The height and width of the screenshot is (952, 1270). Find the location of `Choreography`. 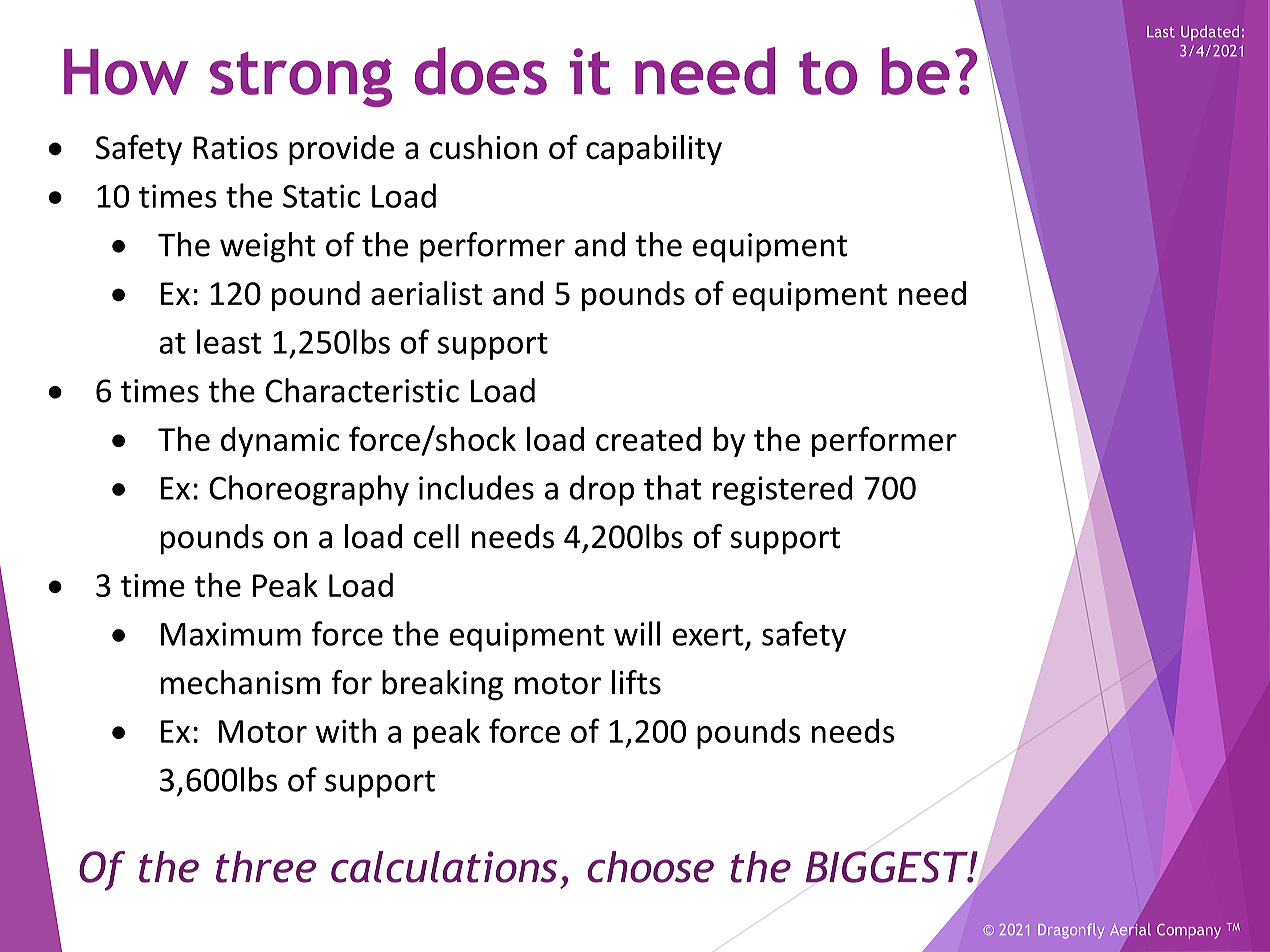

Choreography is located at coordinates (309, 490).
